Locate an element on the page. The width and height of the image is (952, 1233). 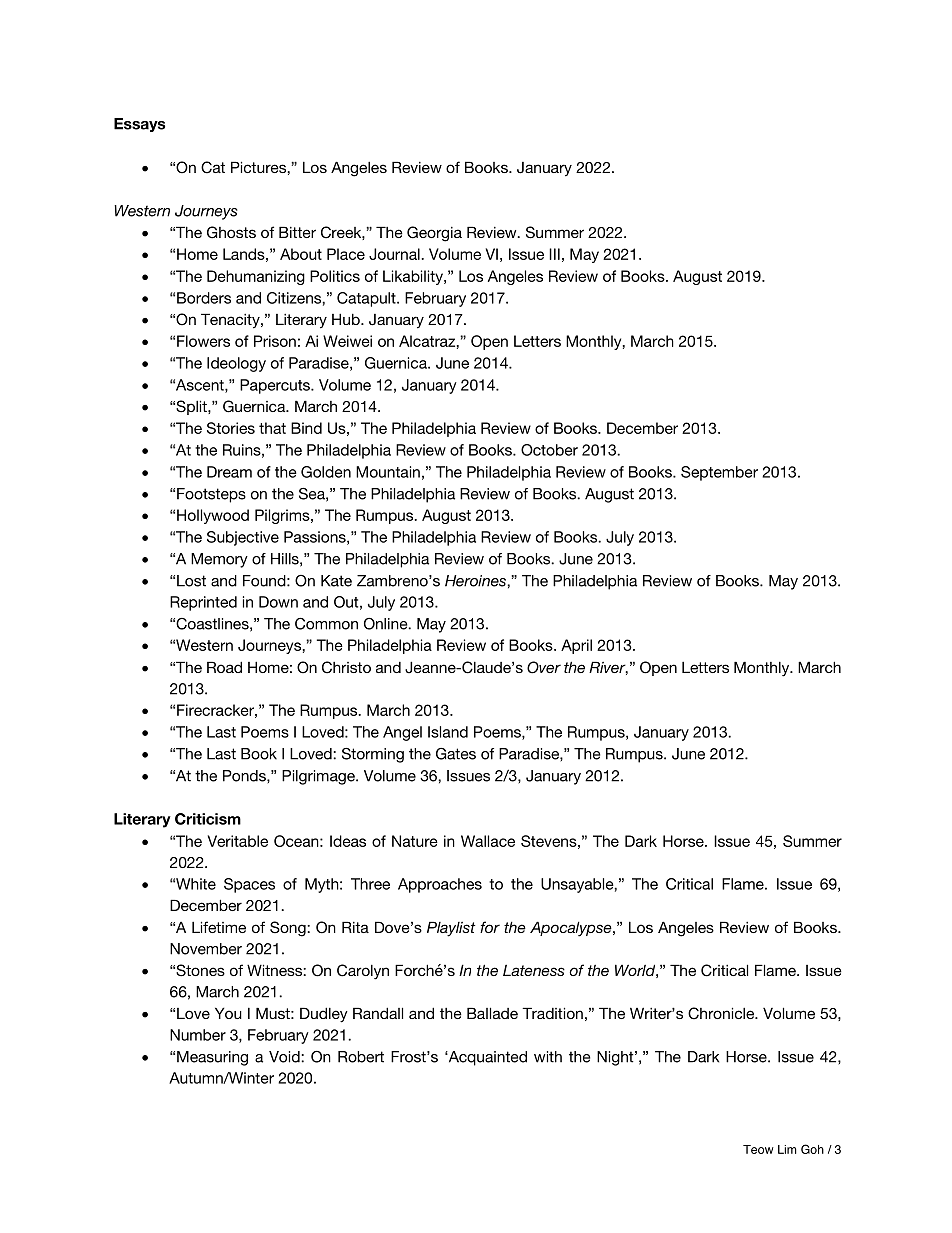
Playlist is located at coordinates (451, 929).
